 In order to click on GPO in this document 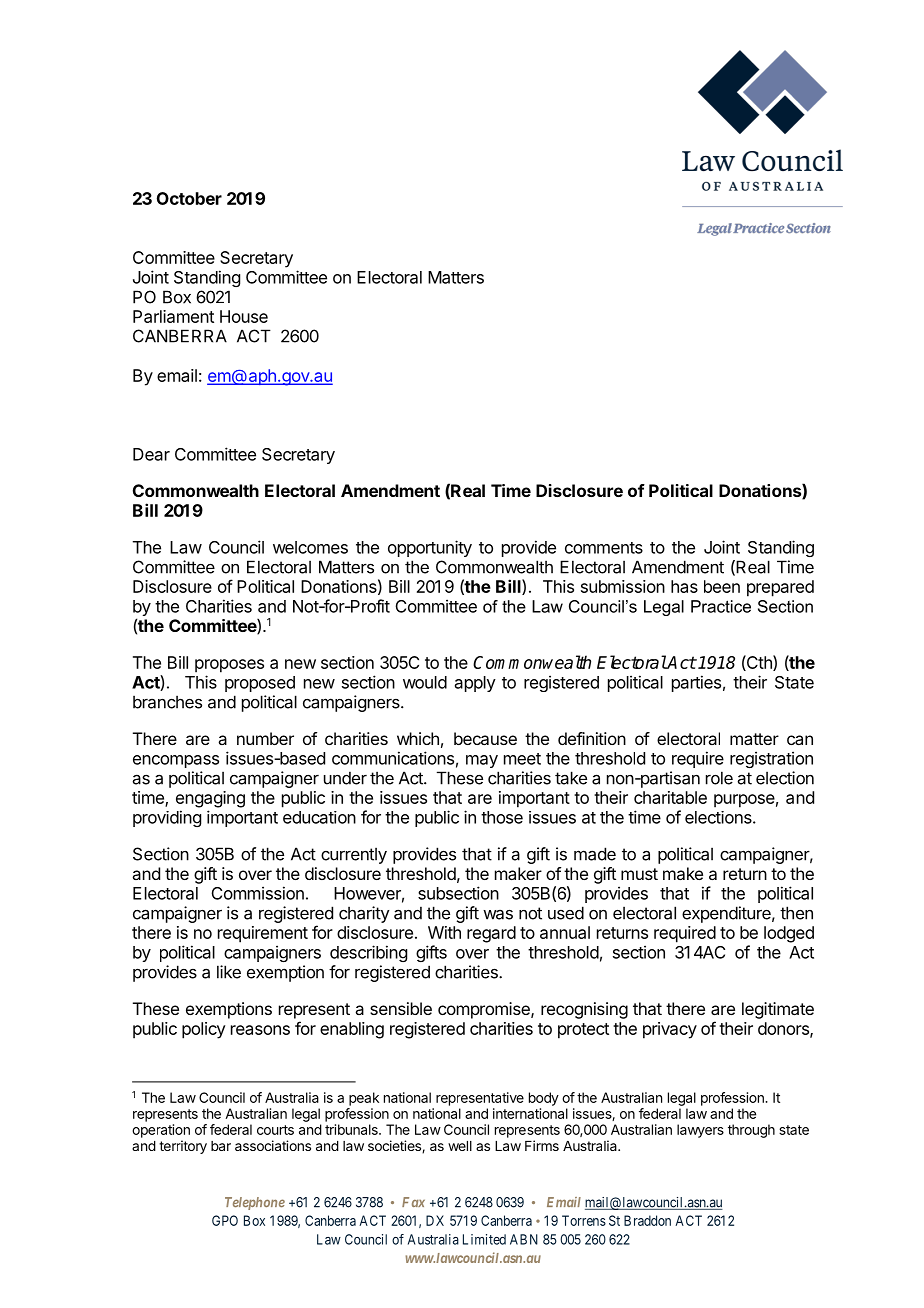, I will do `click(225, 1220)`.
